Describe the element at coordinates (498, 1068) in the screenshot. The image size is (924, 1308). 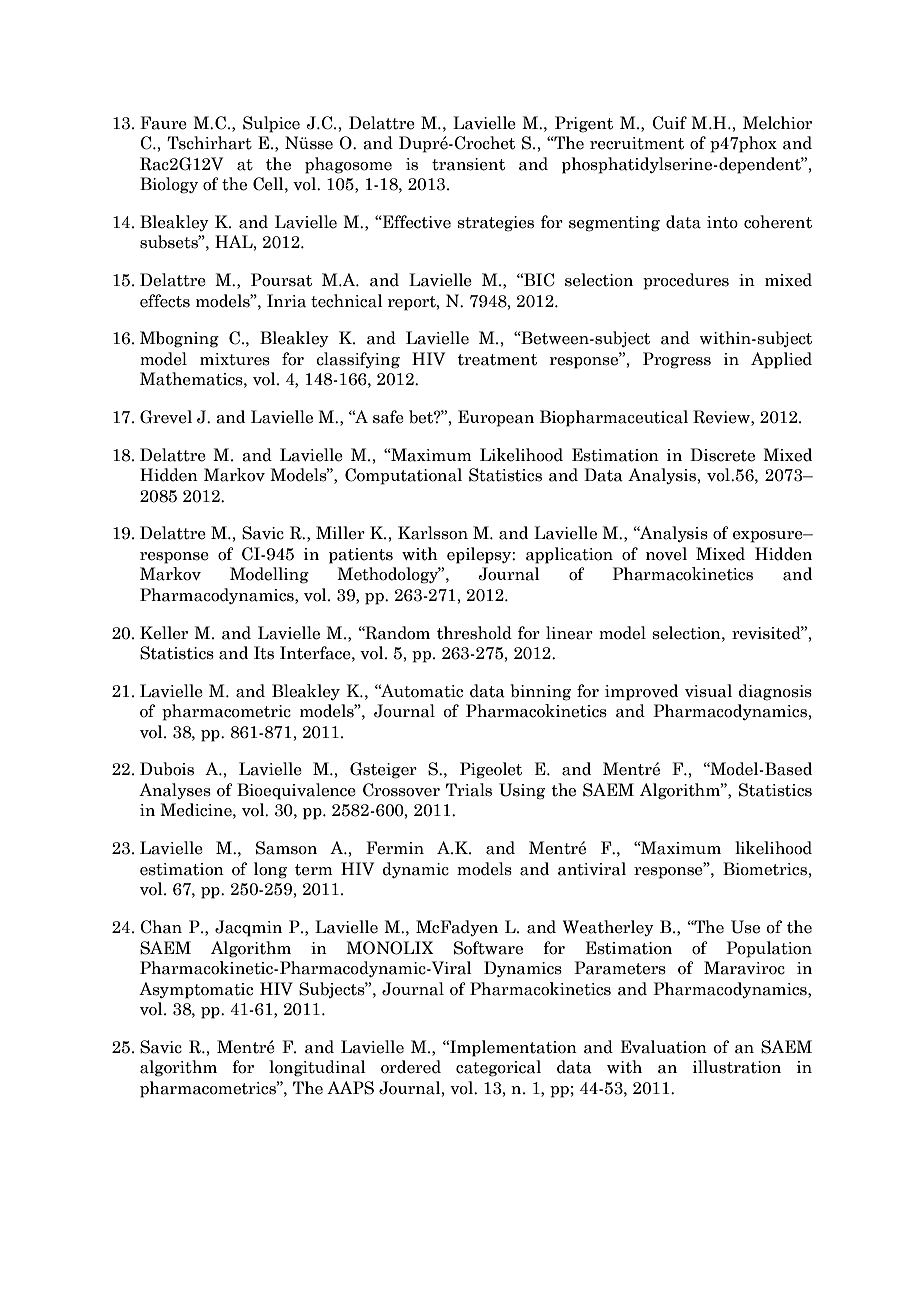
I see `categorical` at that location.
